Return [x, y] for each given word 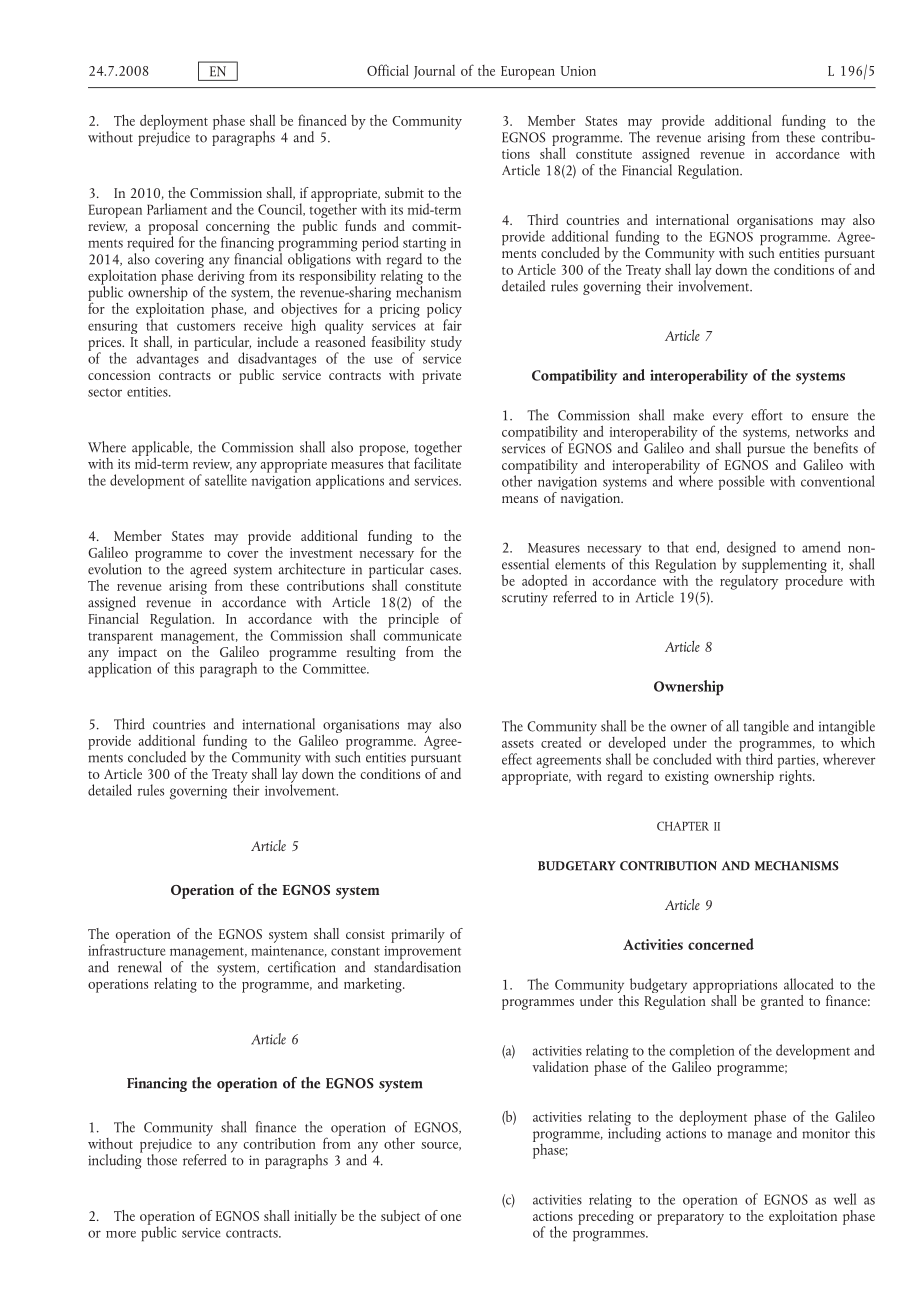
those [162, 1160]
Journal [434, 72]
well [845, 1199]
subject [400, 1217]
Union [578, 71]
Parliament [177, 209]
